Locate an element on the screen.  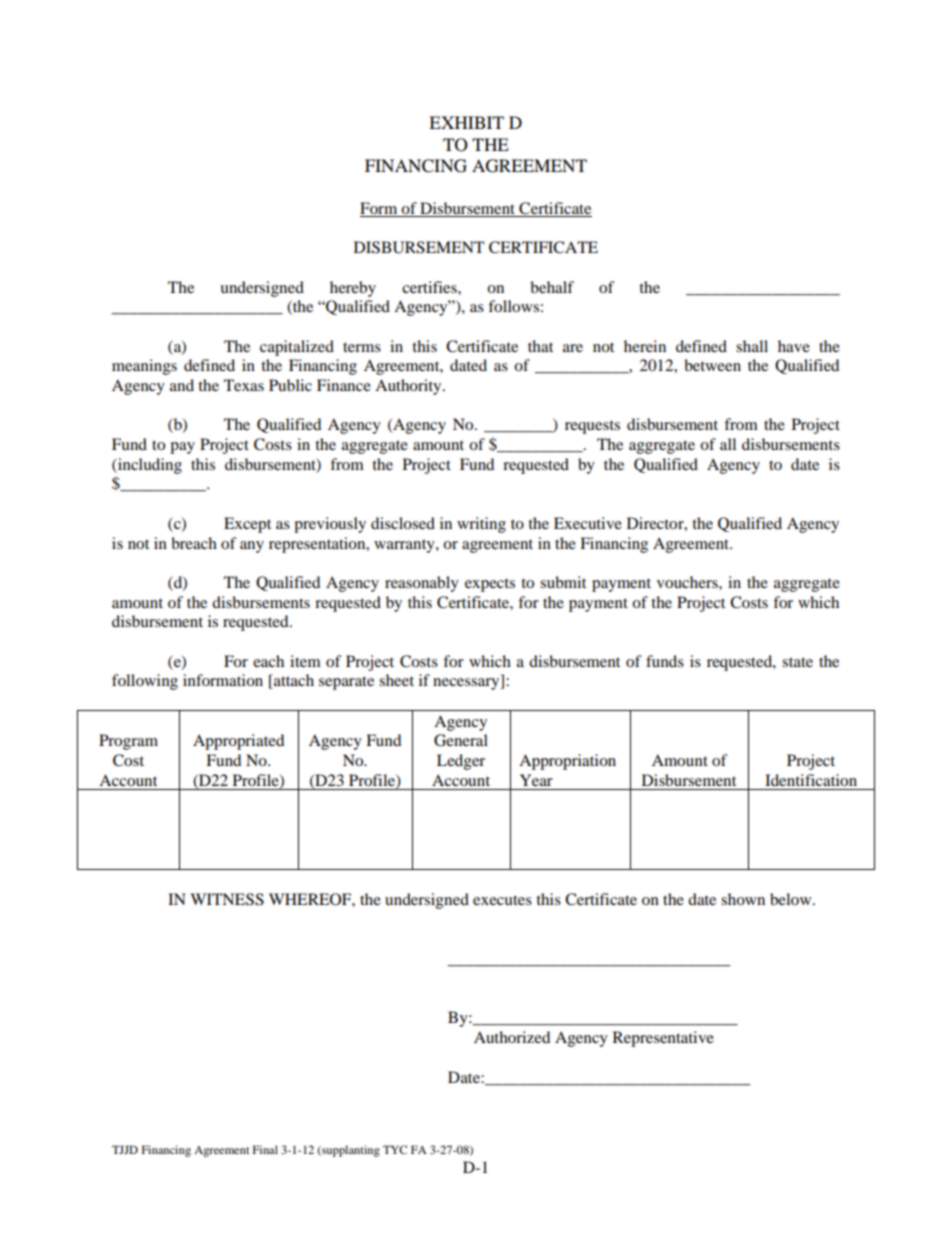
state is located at coordinates (797, 662).
